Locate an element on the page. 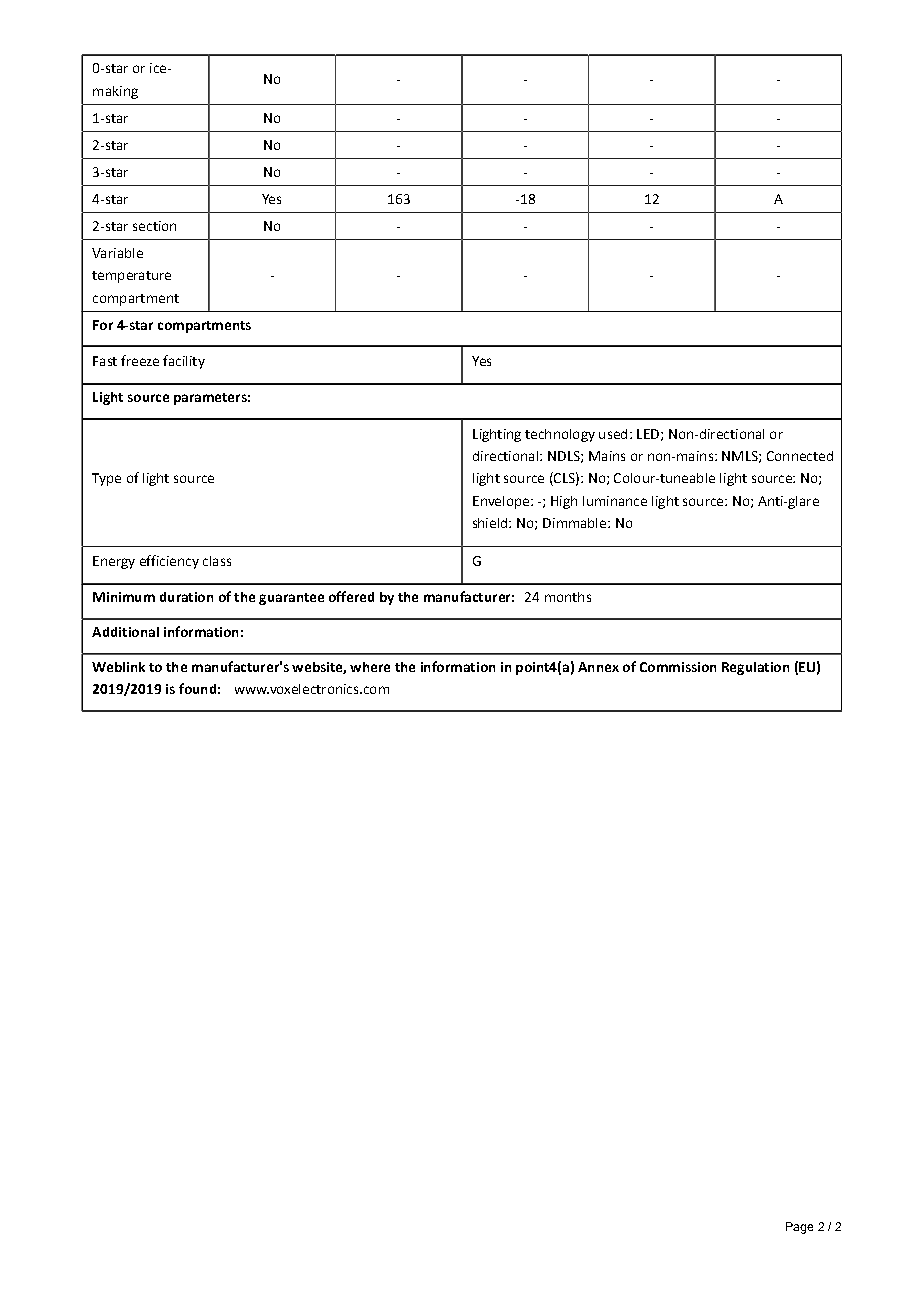 Image resolution: width=924 pixels, height=1308 pixels. Regulation is located at coordinates (755, 668).
